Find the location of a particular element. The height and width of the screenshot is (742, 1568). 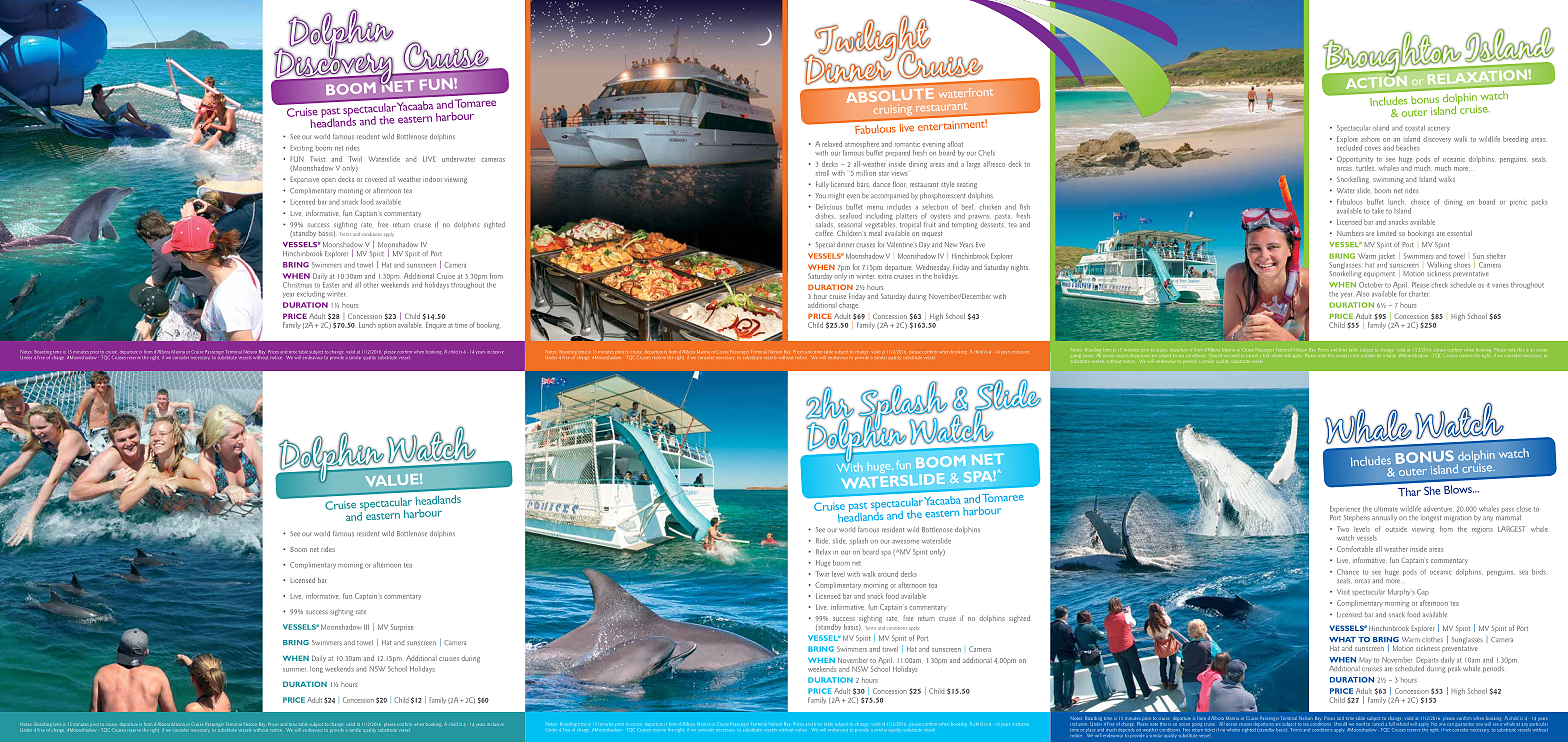

summer is located at coordinates (294, 670).
